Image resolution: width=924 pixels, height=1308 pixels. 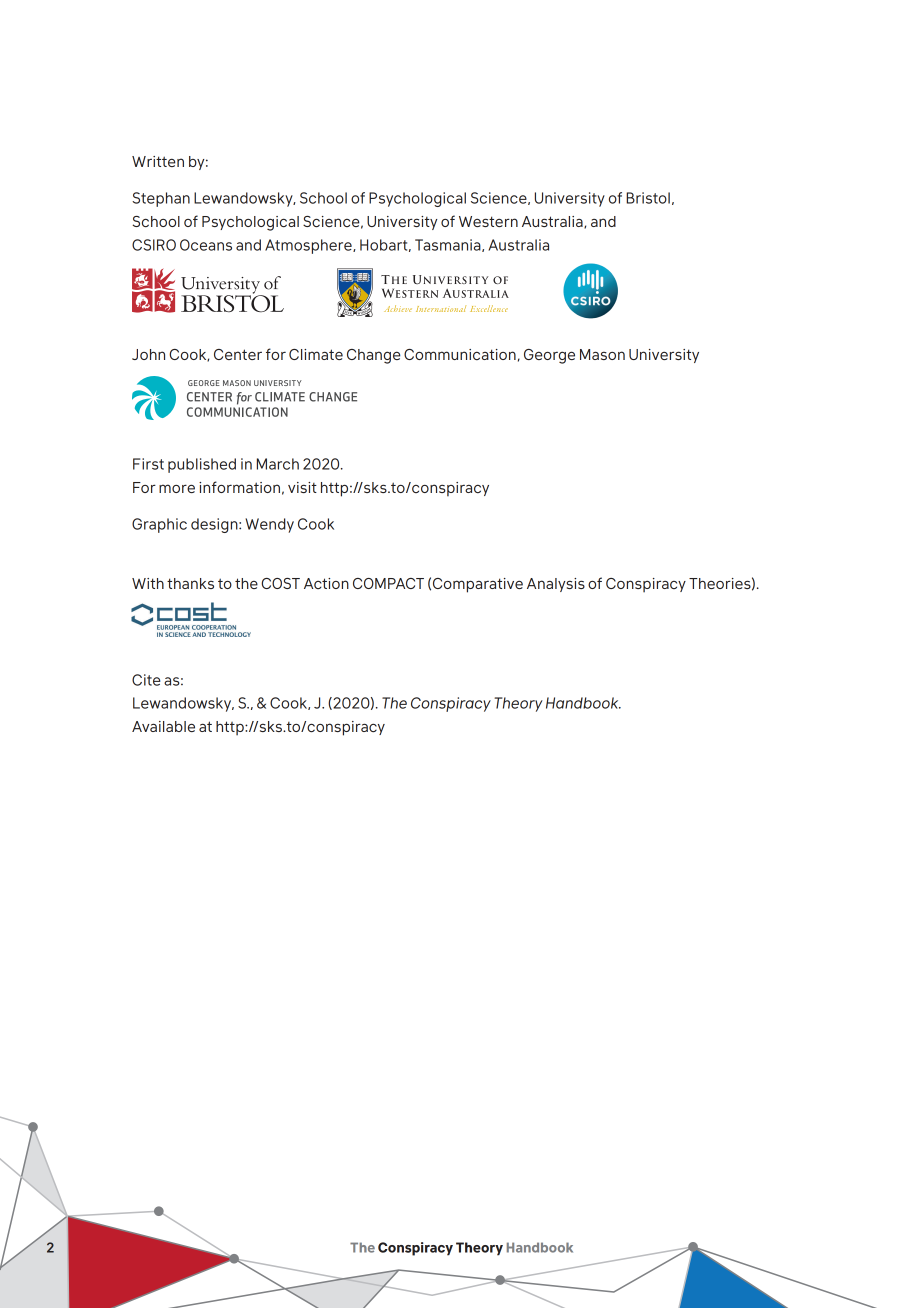 What do you see at coordinates (556, 585) in the page?
I see `Analysis` at bounding box center [556, 585].
